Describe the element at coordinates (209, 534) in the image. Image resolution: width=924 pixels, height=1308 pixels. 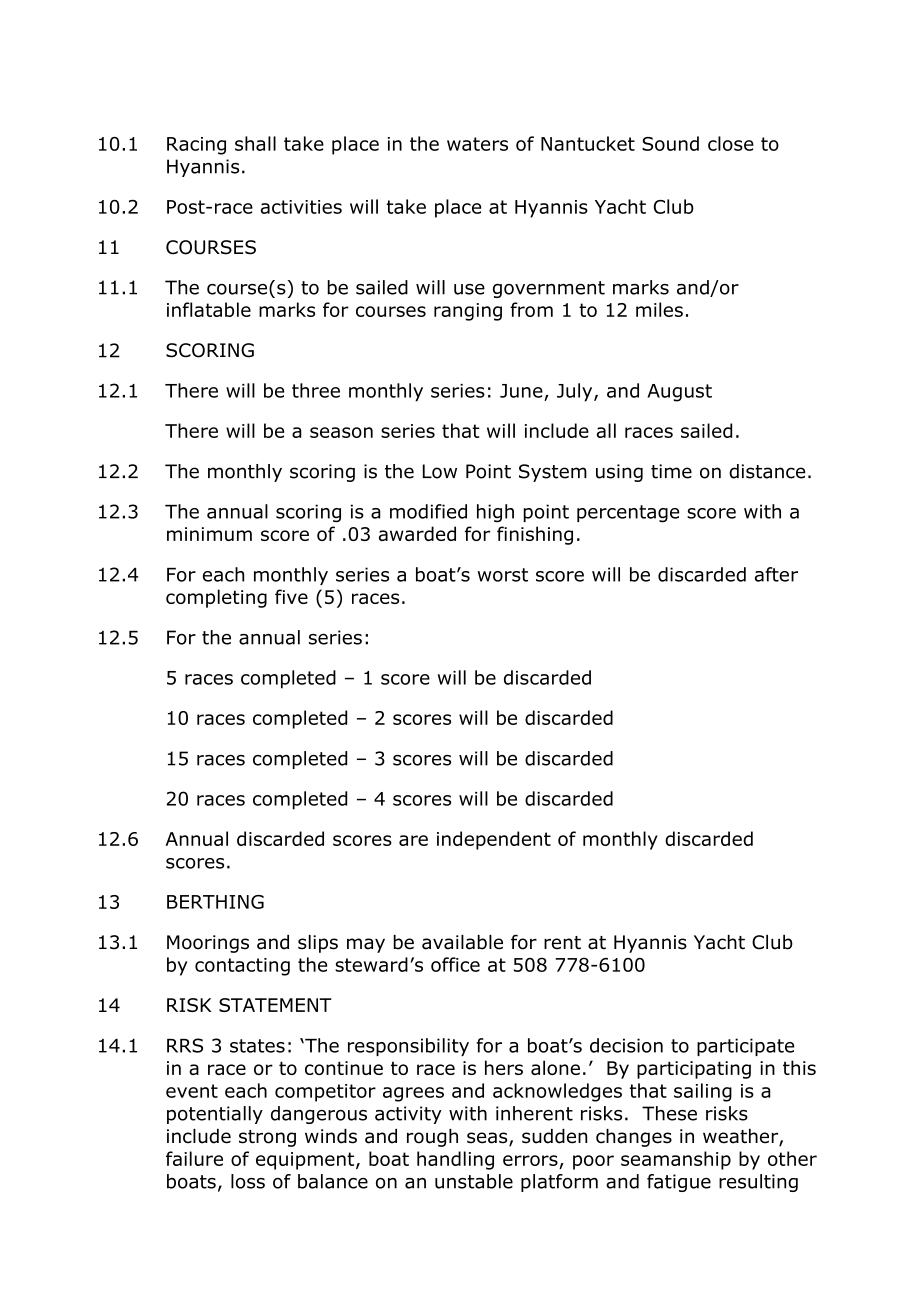
I see `minimum` at that location.
